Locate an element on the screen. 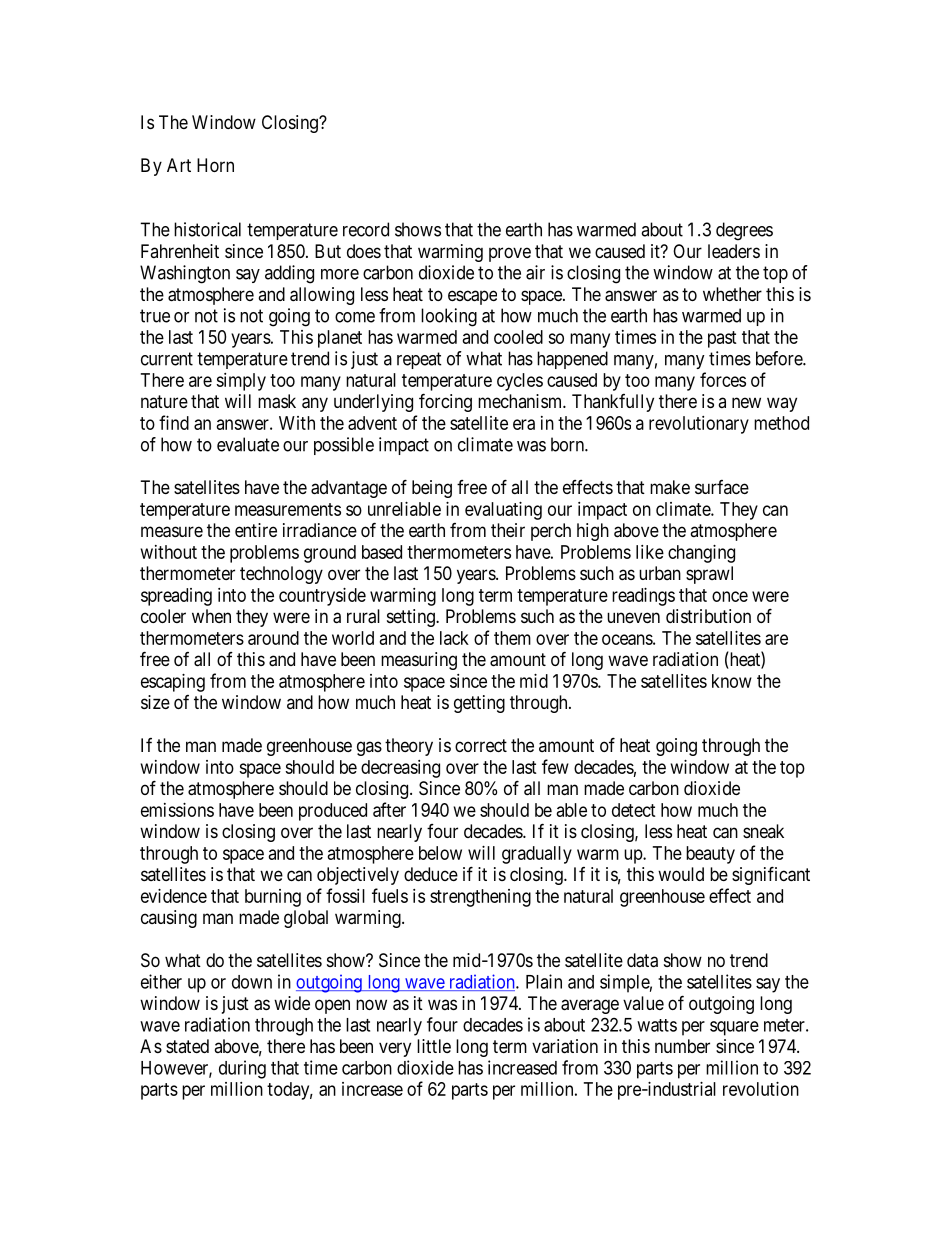  simply is located at coordinates (241, 382).
